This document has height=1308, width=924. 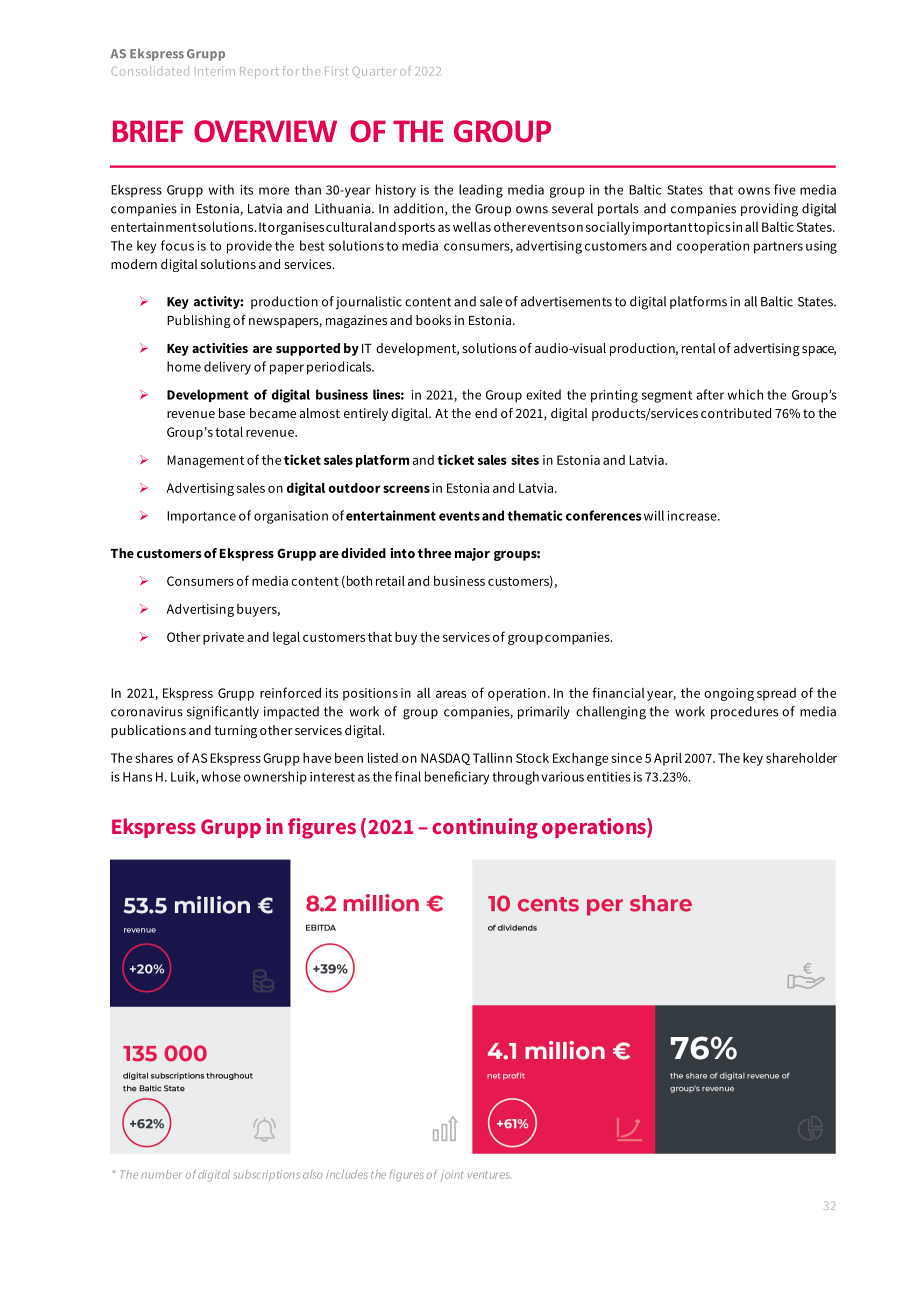 What do you see at coordinates (729, 694) in the document?
I see `ongoing` at bounding box center [729, 694].
